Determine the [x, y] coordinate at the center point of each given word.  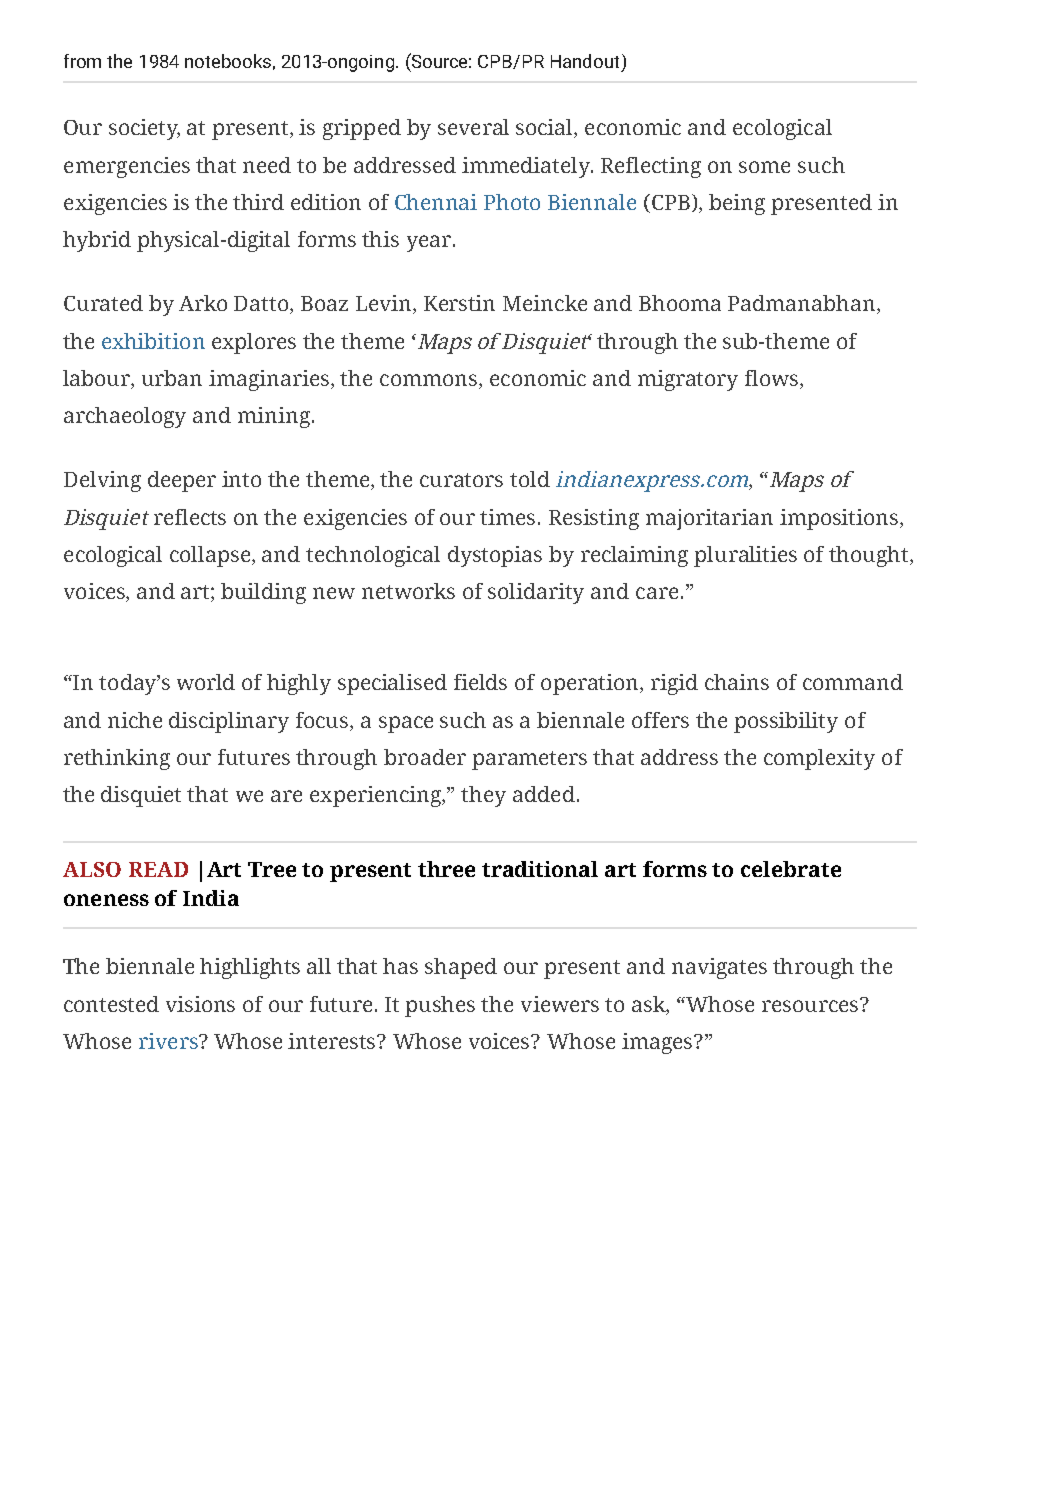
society [144, 129]
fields [480, 682]
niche [135, 720]
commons [430, 381]
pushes [440, 1006]
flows [773, 379]
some [764, 167]
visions [200, 1004]
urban [172, 378]
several [473, 127]
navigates [719, 968]
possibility [786, 722]
